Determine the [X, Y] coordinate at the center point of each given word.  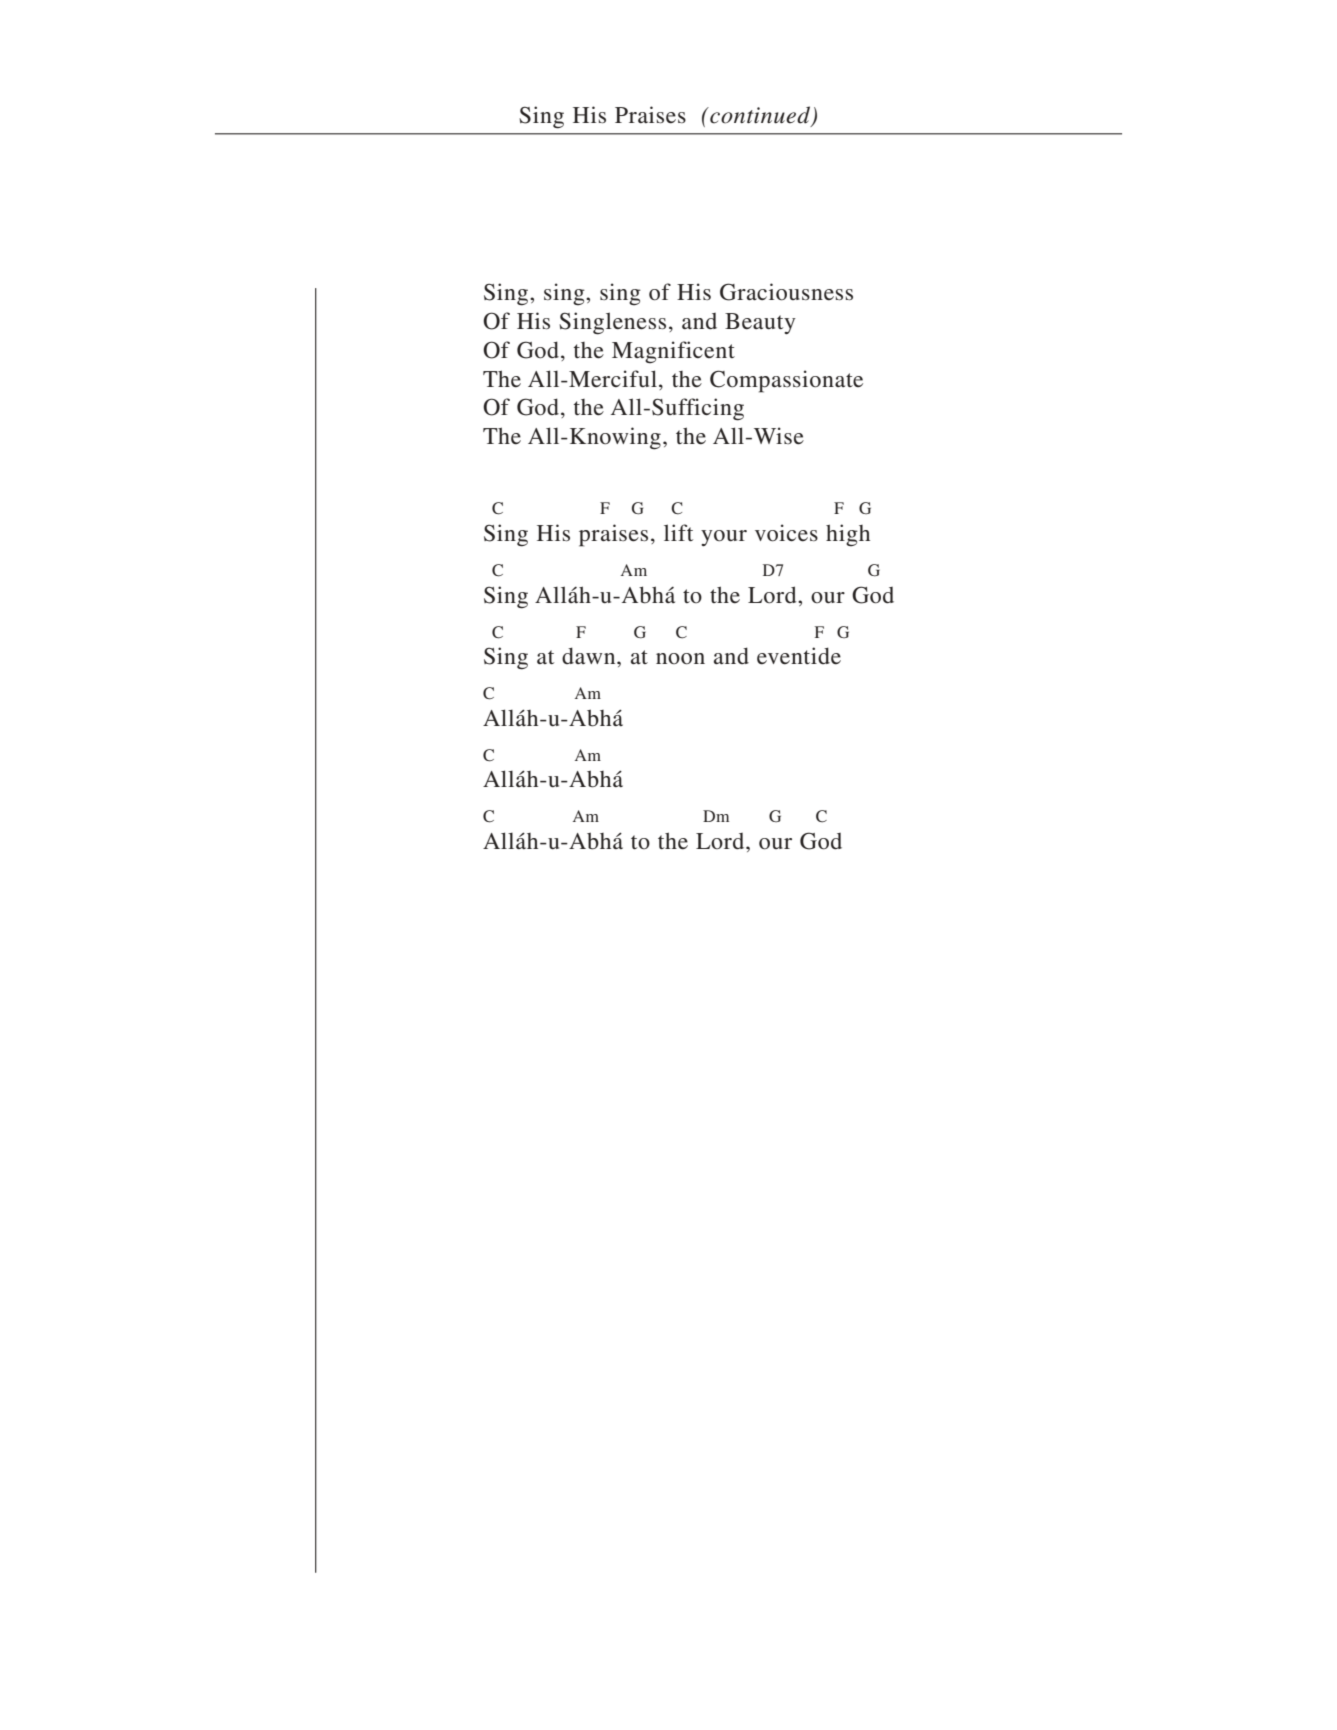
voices [786, 533]
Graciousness [786, 292]
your [724, 538]
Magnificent [673, 352]
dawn [590, 655]
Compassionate [786, 381]
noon [680, 659]
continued [760, 116]
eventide [799, 656]
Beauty [760, 323]
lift [678, 532]
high [848, 535]
